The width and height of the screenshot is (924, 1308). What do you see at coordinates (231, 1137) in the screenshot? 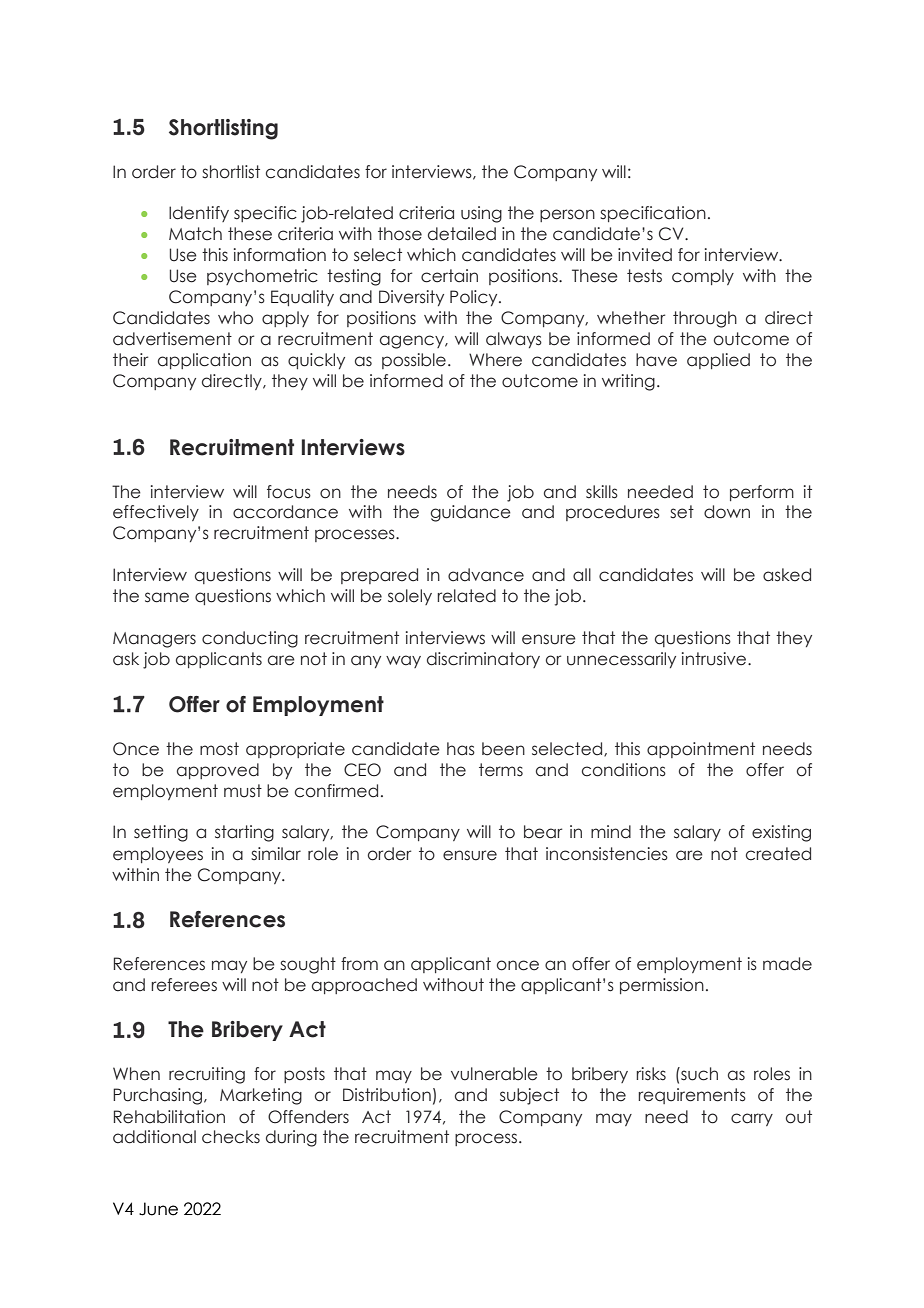
I see `checks` at bounding box center [231, 1137].
